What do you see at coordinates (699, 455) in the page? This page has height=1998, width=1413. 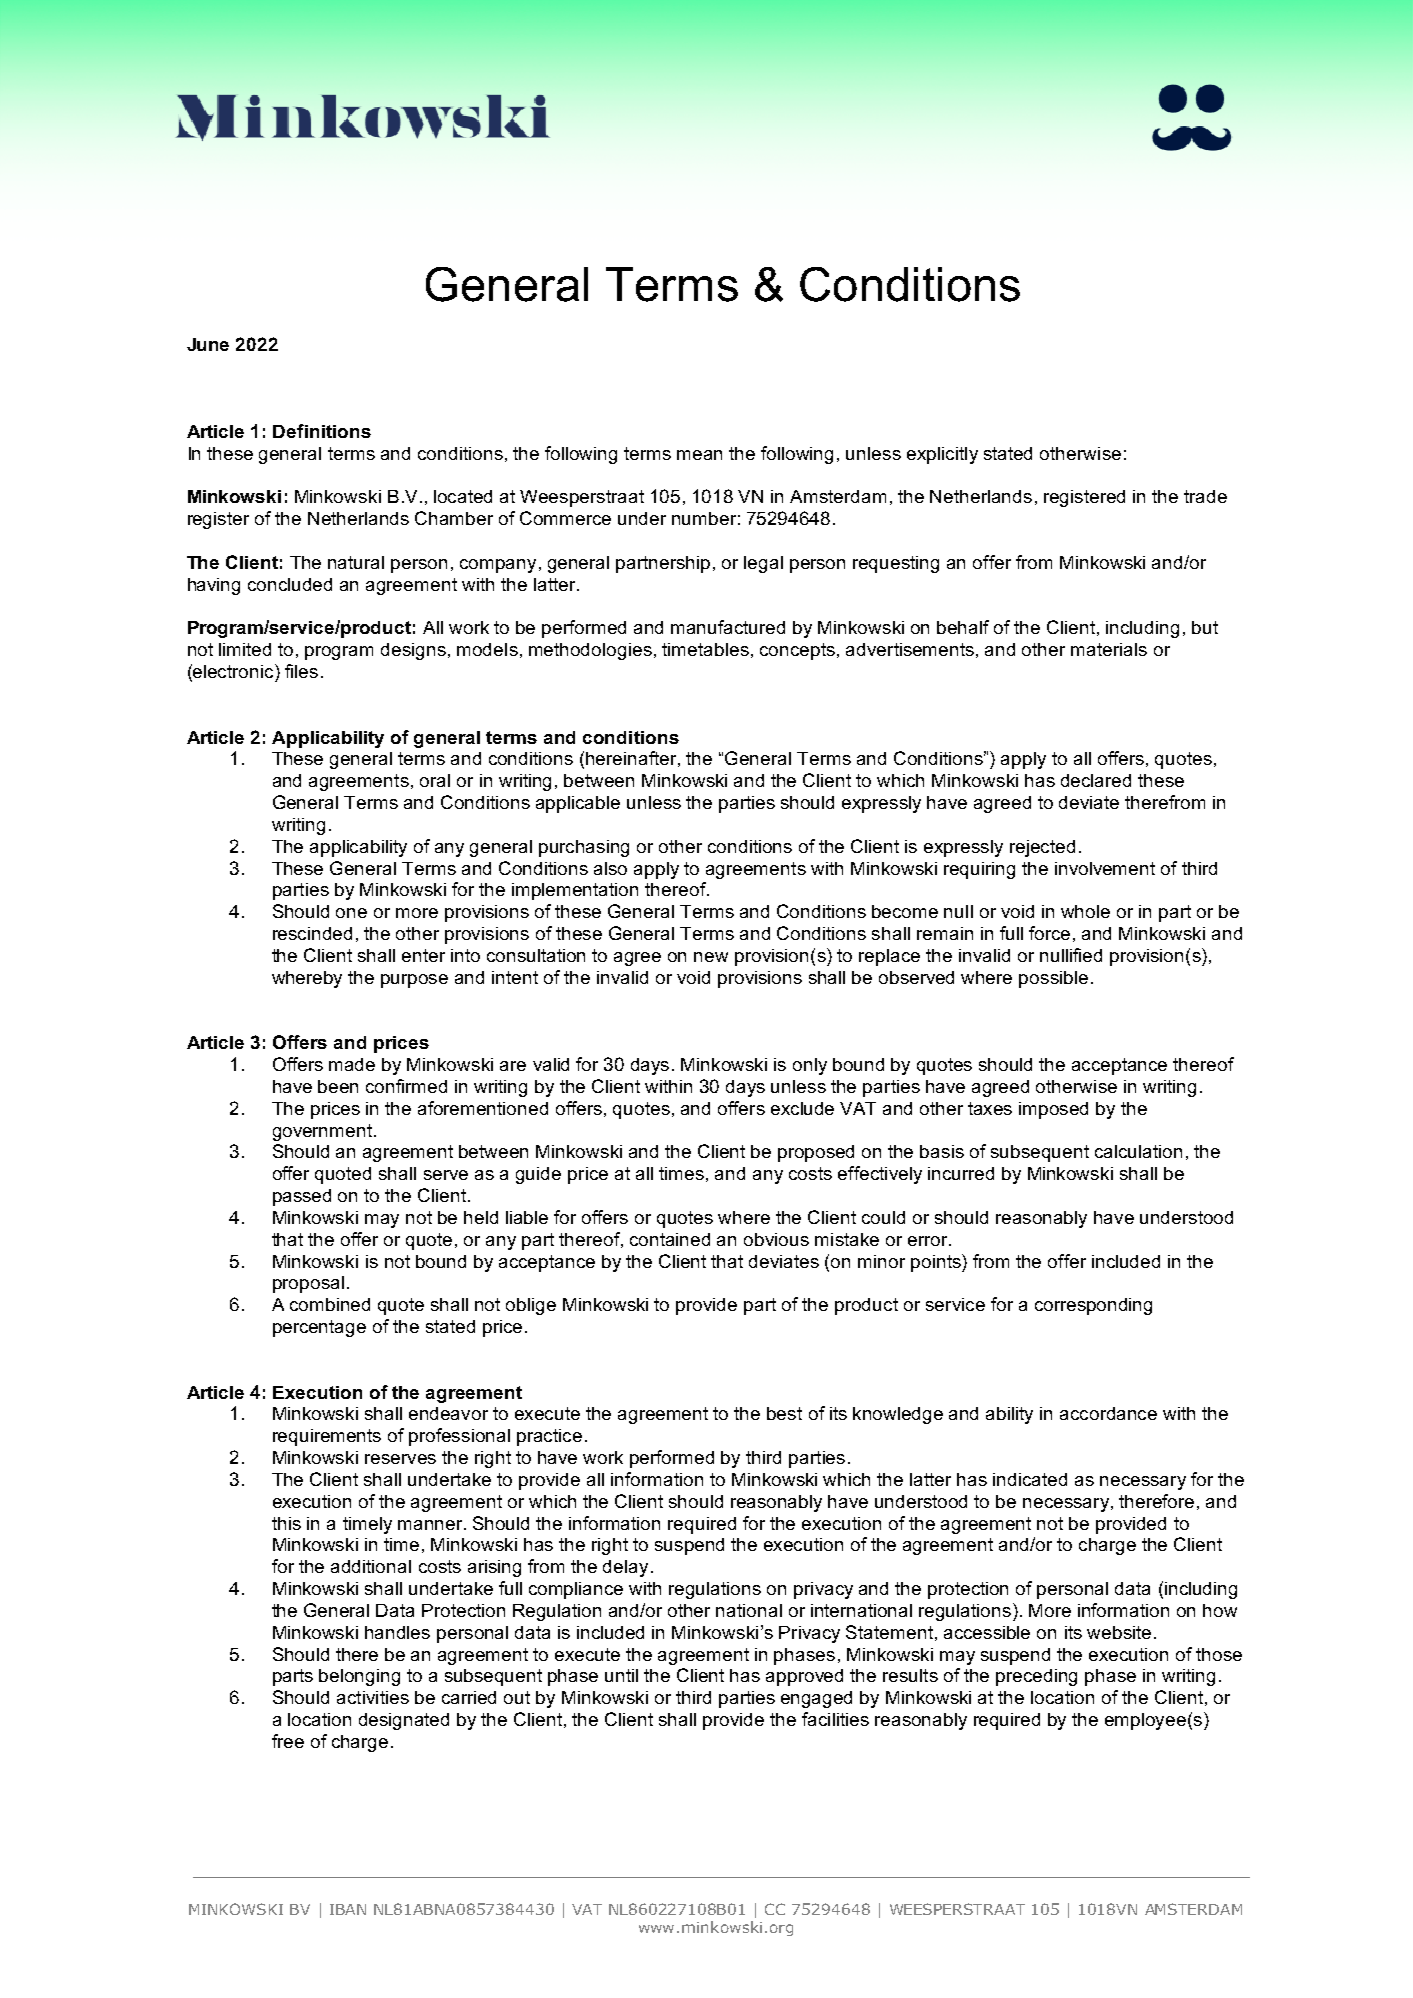 I see `mean` at bounding box center [699, 455].
